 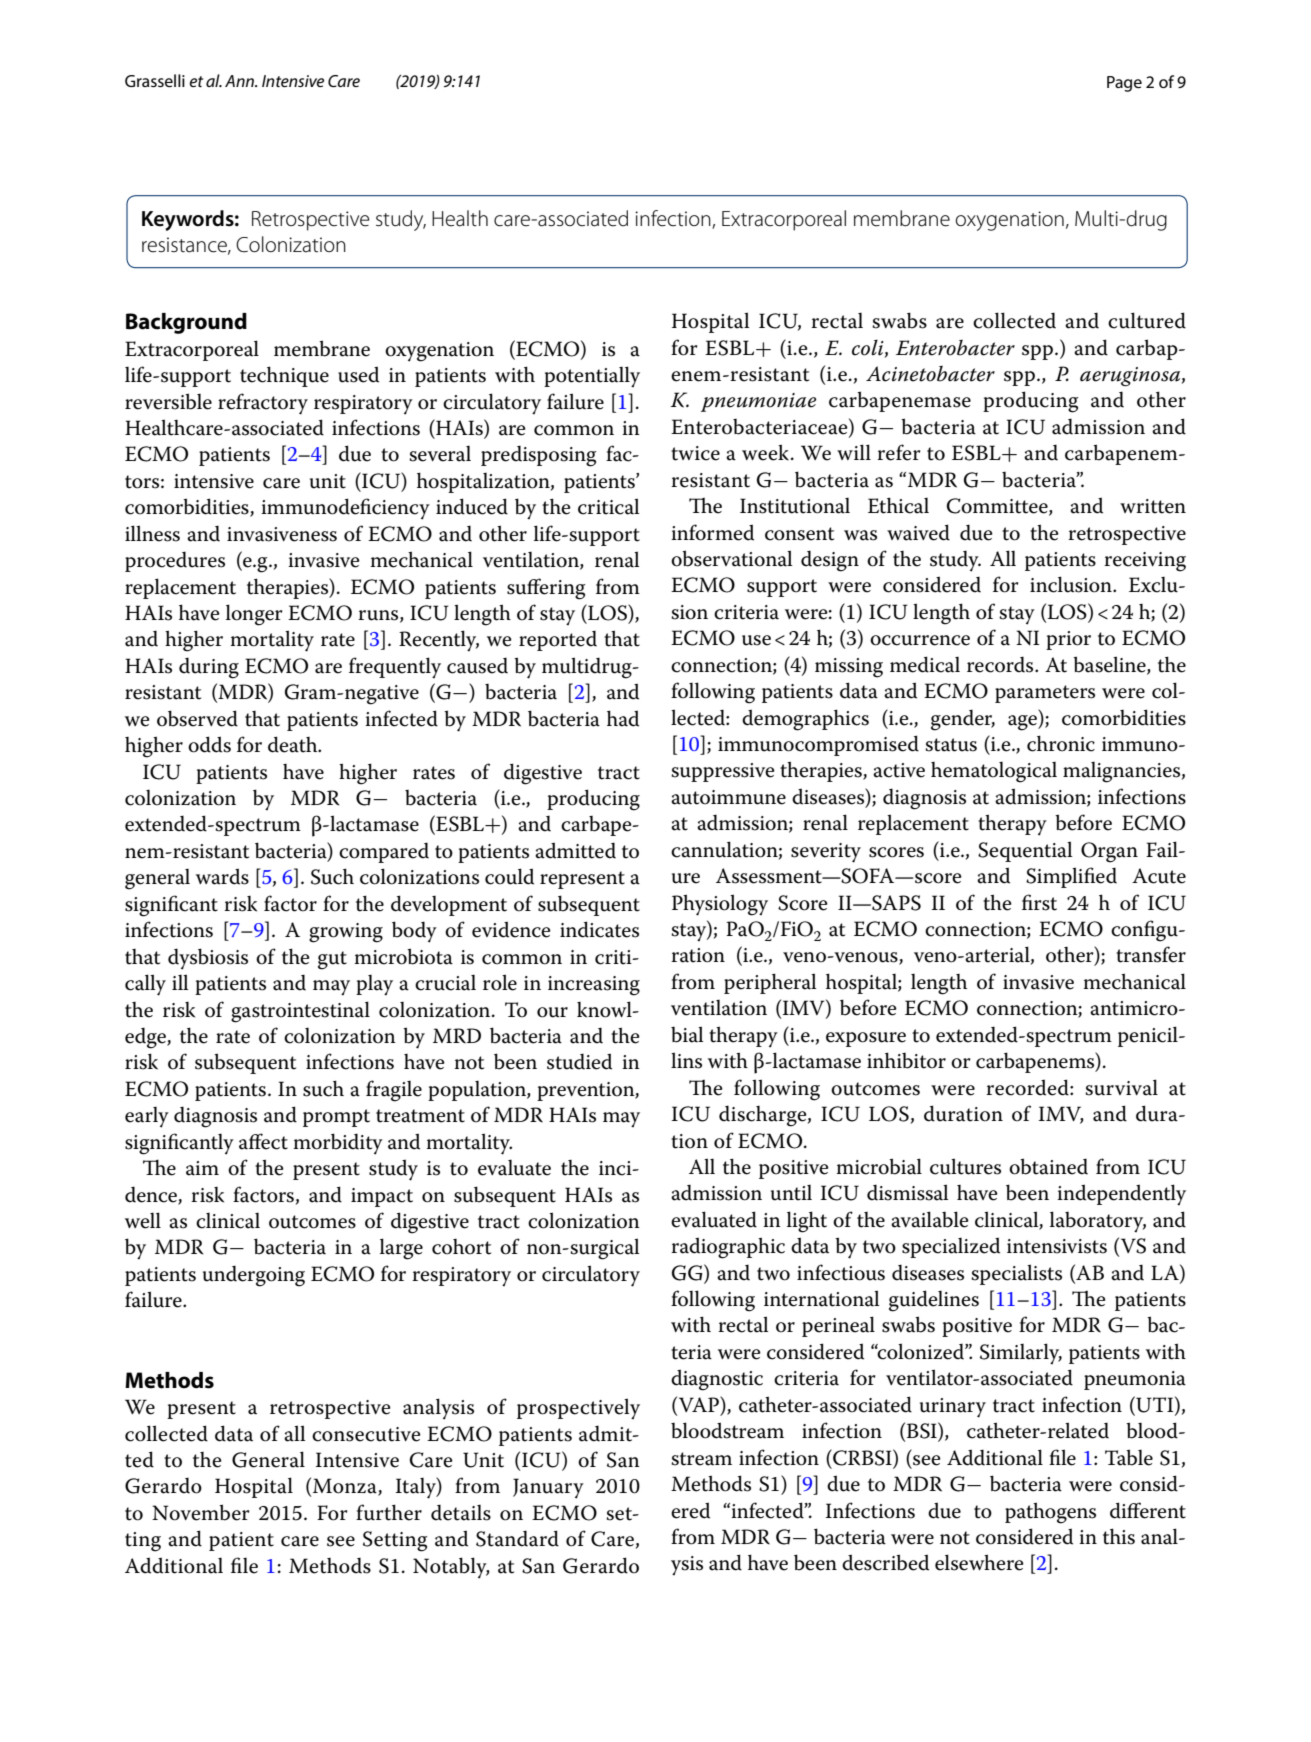 I want to click on Background, so click(x=186, y=323).
